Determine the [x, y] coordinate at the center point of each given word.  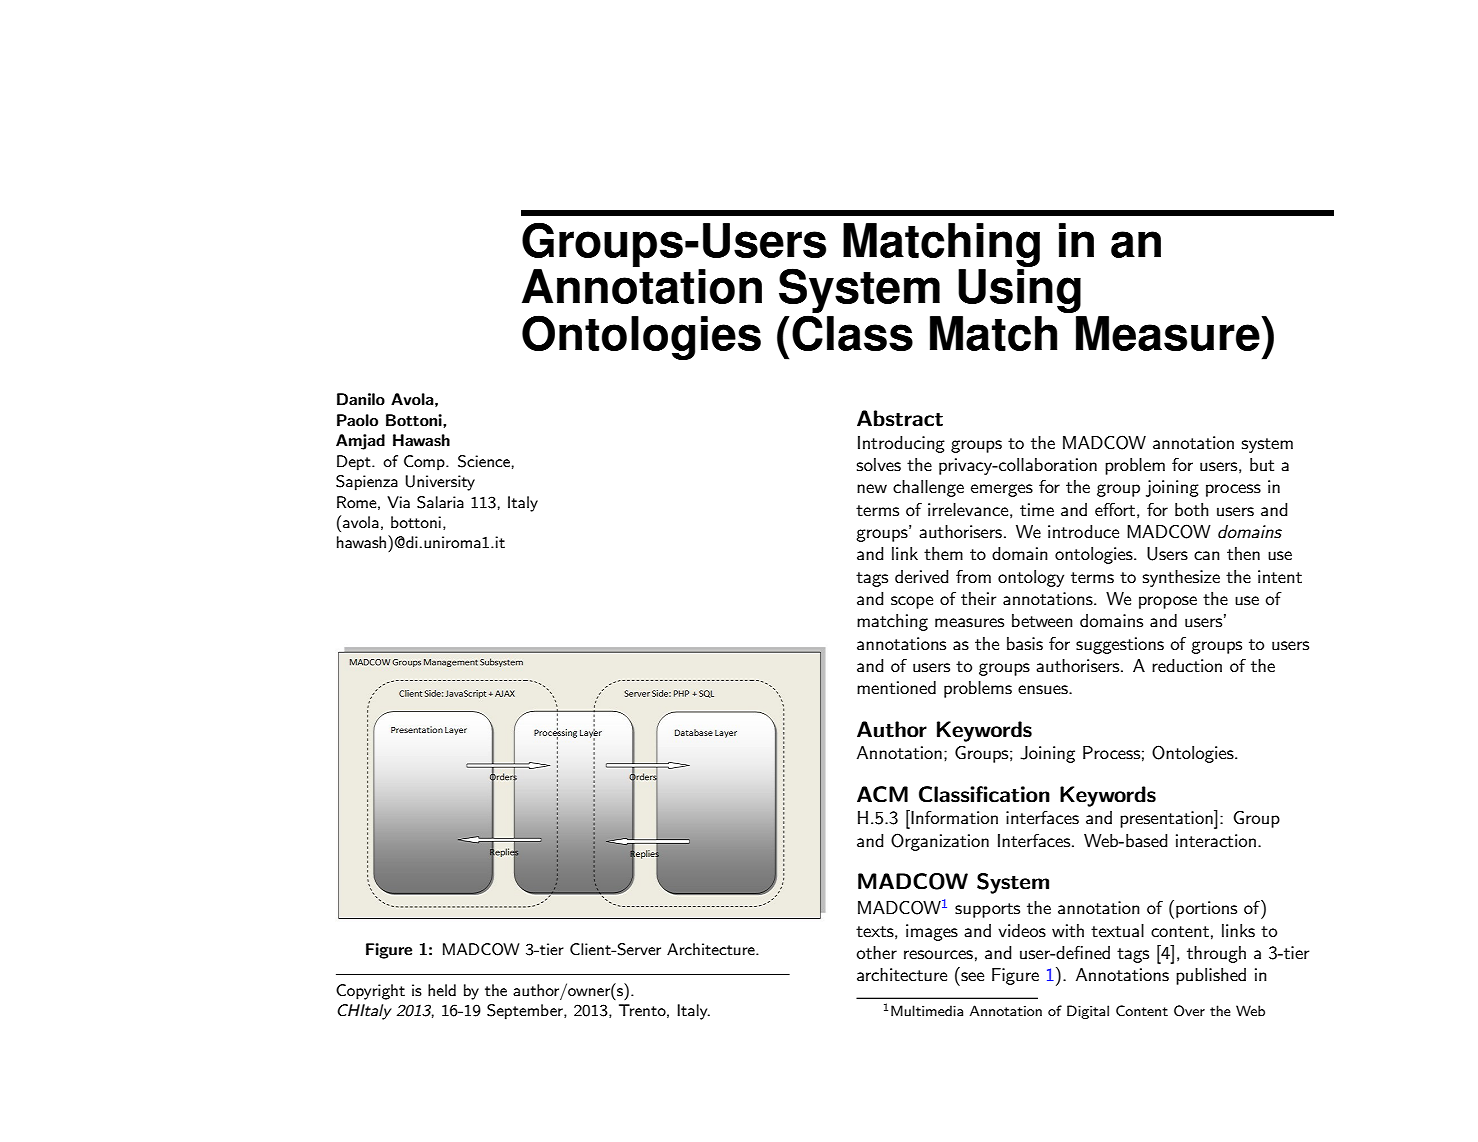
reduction [1187, 665]
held [442, 990]
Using [1019, 291]
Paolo [357, 420]
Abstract [900, 418]
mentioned [896, 687]
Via [398, 502]
